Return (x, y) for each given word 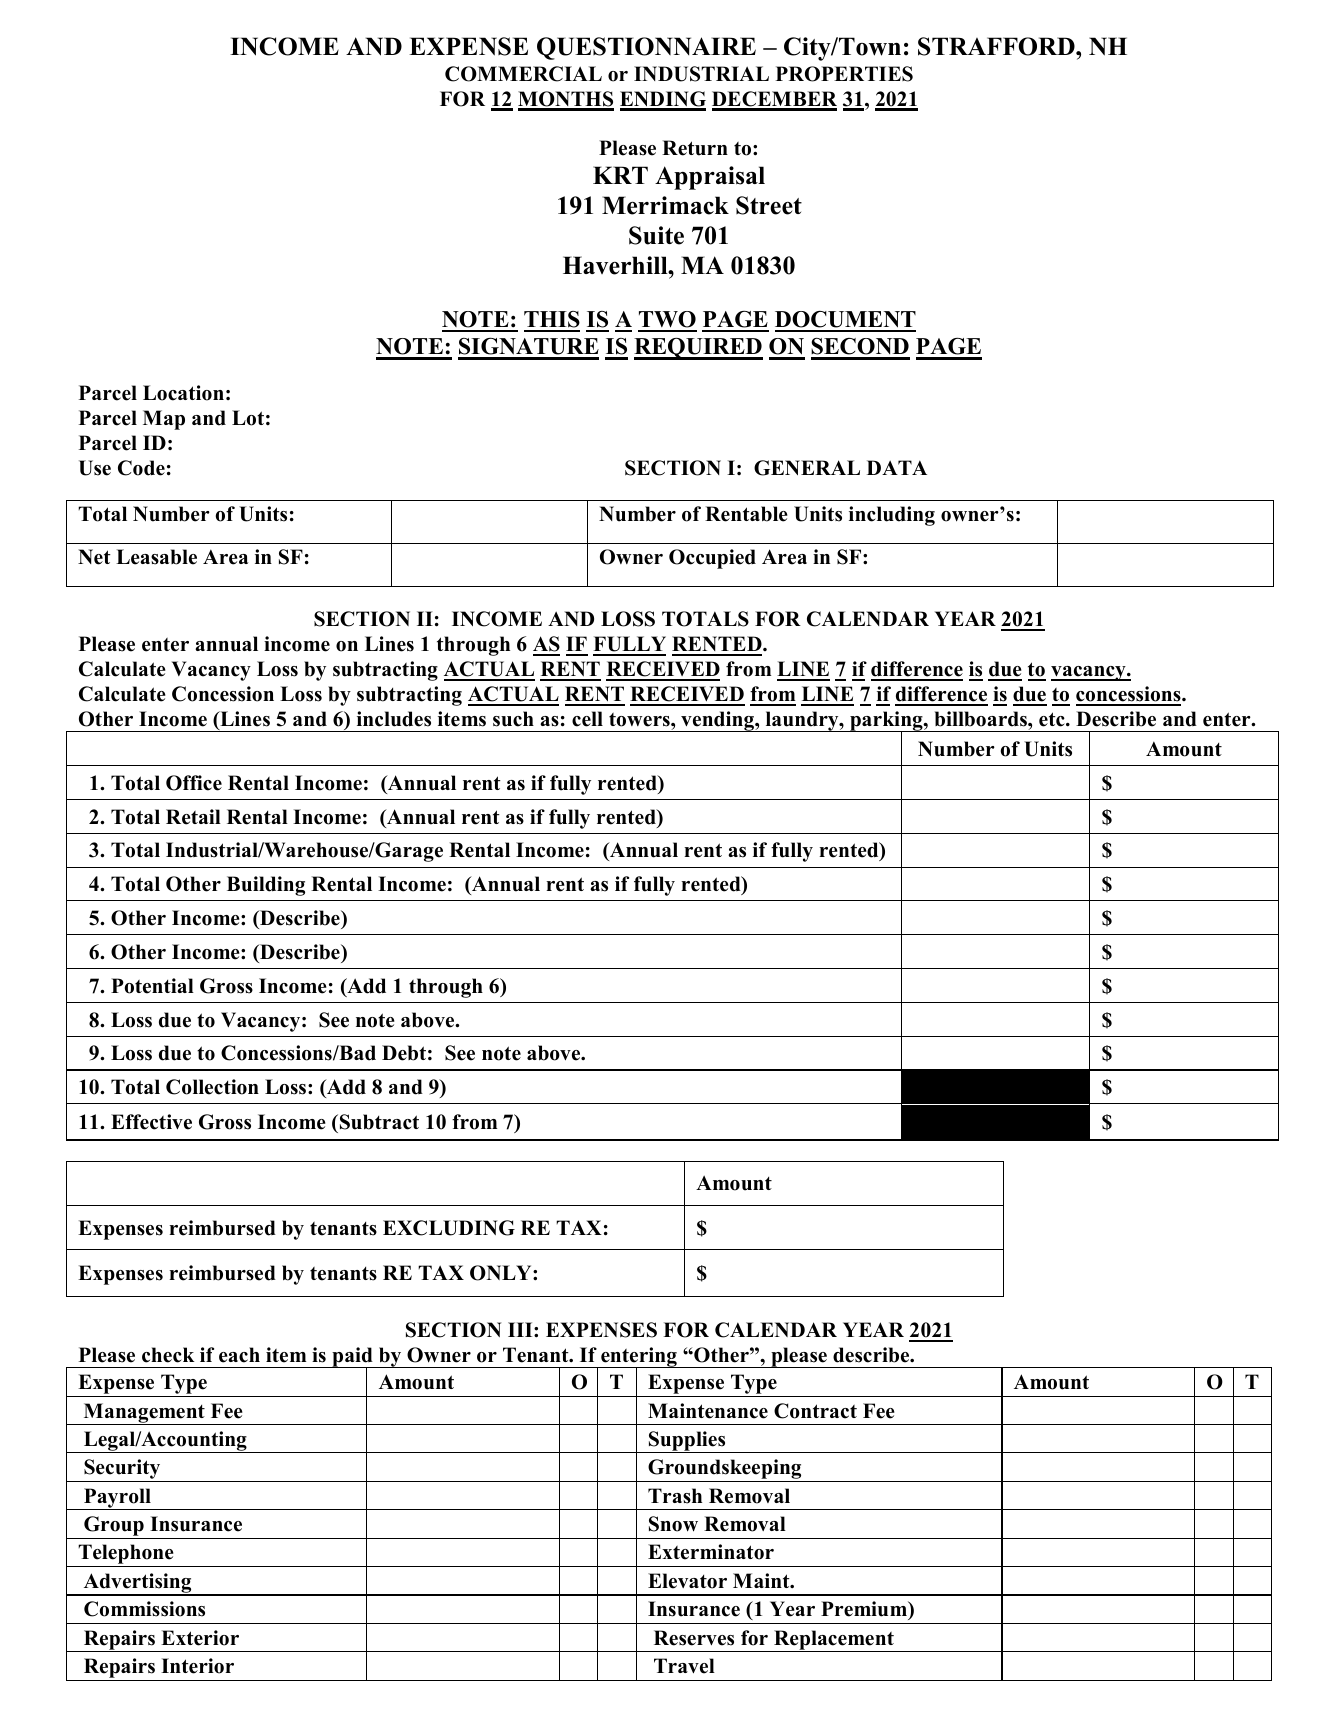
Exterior (200, 1638)
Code (141, 468)
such (513, 719)
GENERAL (807, 468)
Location (183, 393)
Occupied (712, 559)
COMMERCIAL (523, 74)
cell (587, 719)
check (168, 1355)
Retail (193, 817)
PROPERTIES (844, 74)
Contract (815, 1411)
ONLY (502, 1273)
